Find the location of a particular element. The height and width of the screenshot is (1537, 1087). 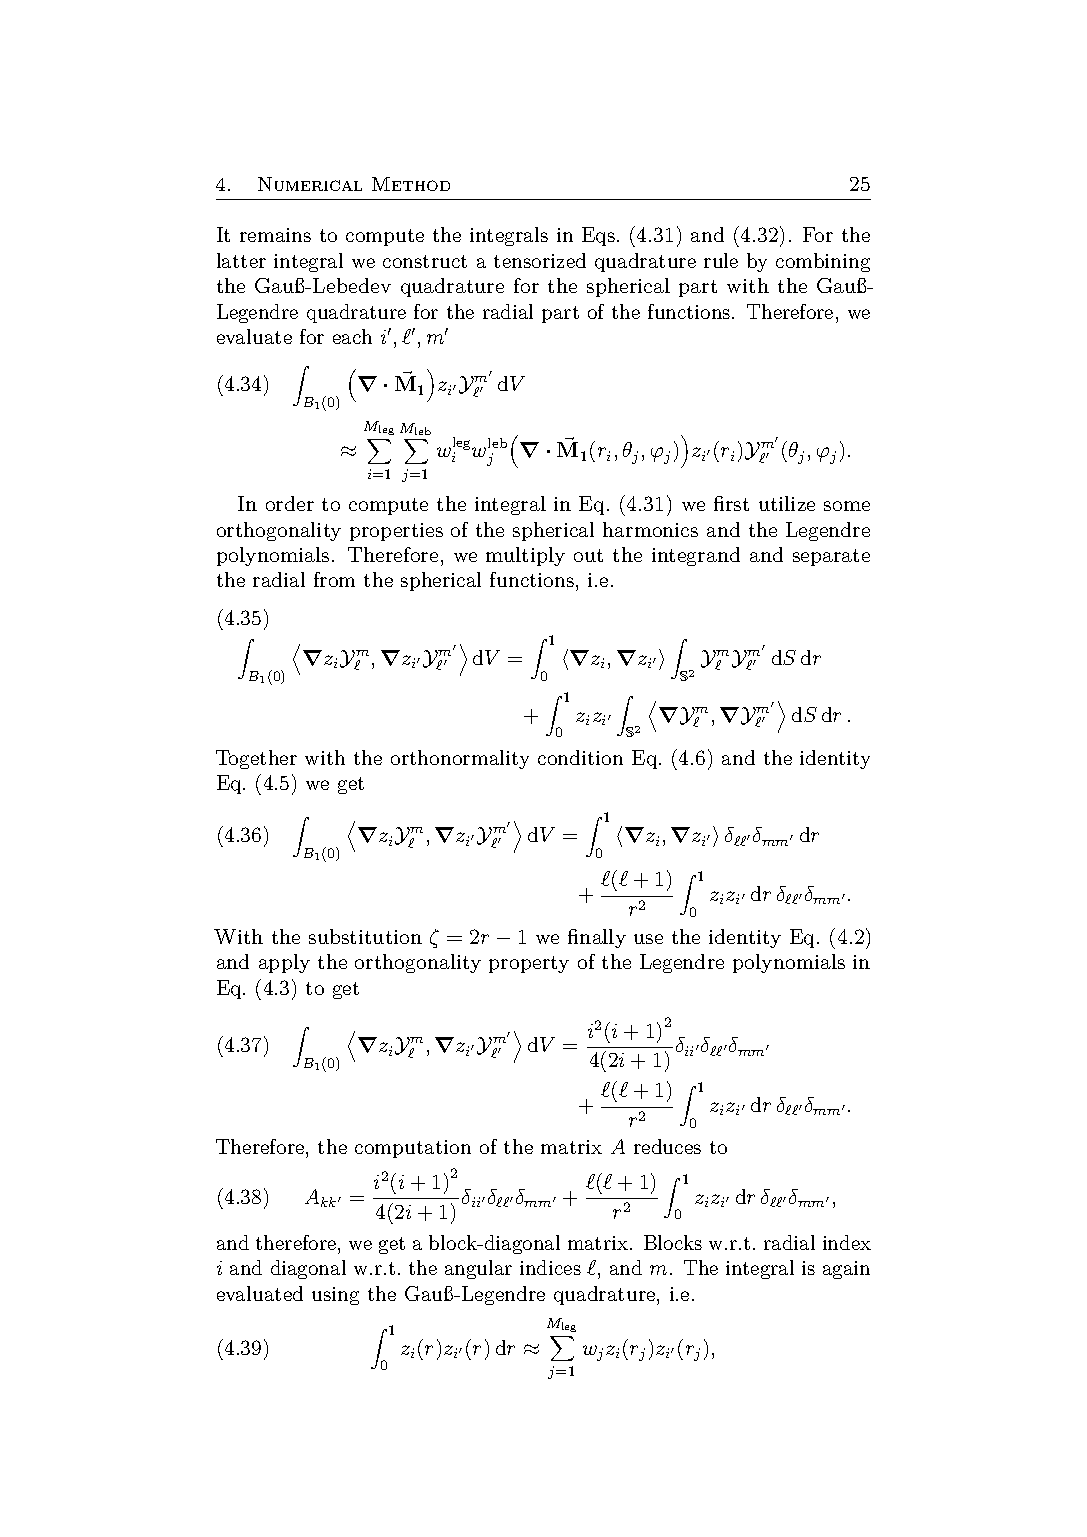

Together is located at coordinates (256, 759).
